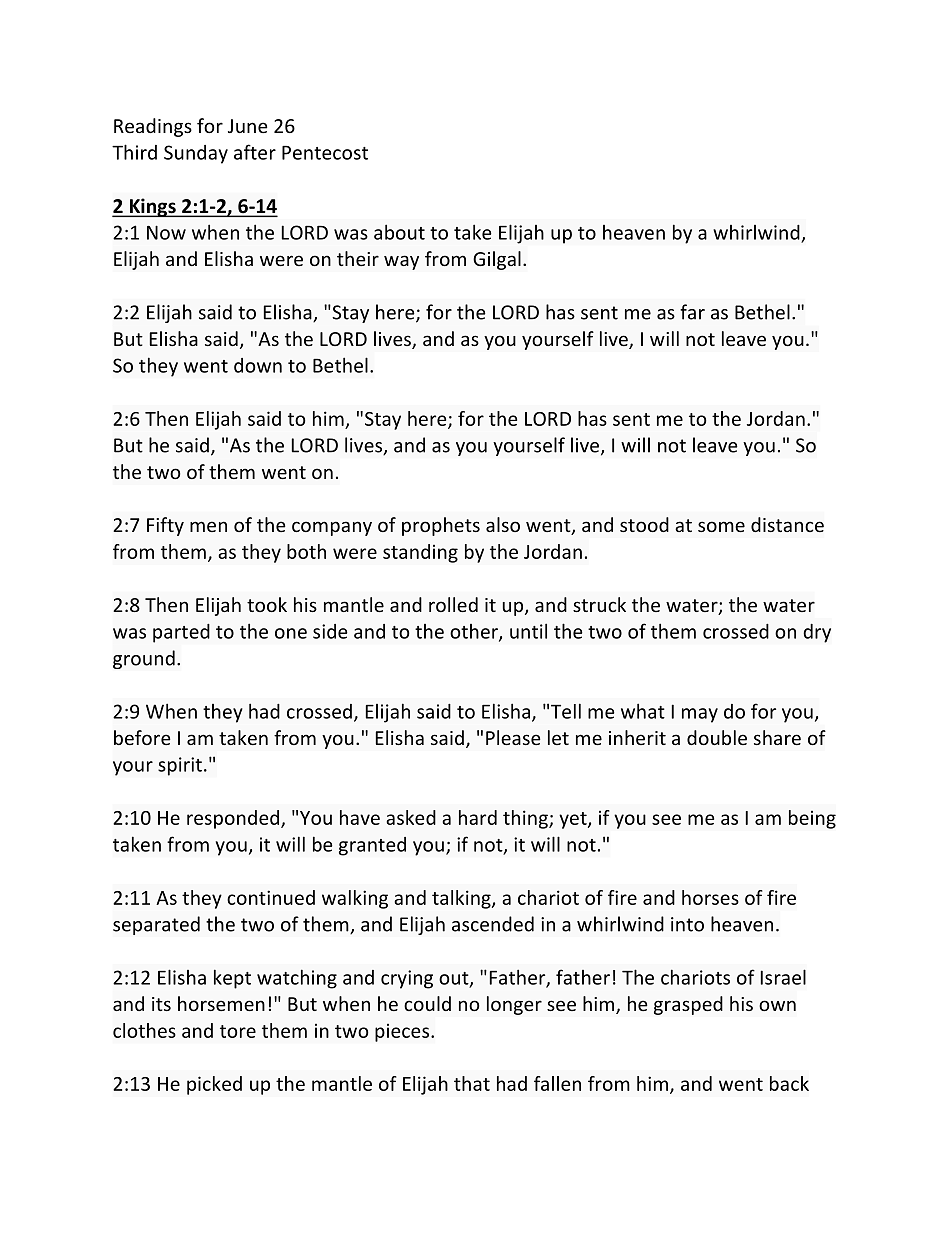 This screenshot has height=1233, width=952. I want to click on down, so click(258, 365).
